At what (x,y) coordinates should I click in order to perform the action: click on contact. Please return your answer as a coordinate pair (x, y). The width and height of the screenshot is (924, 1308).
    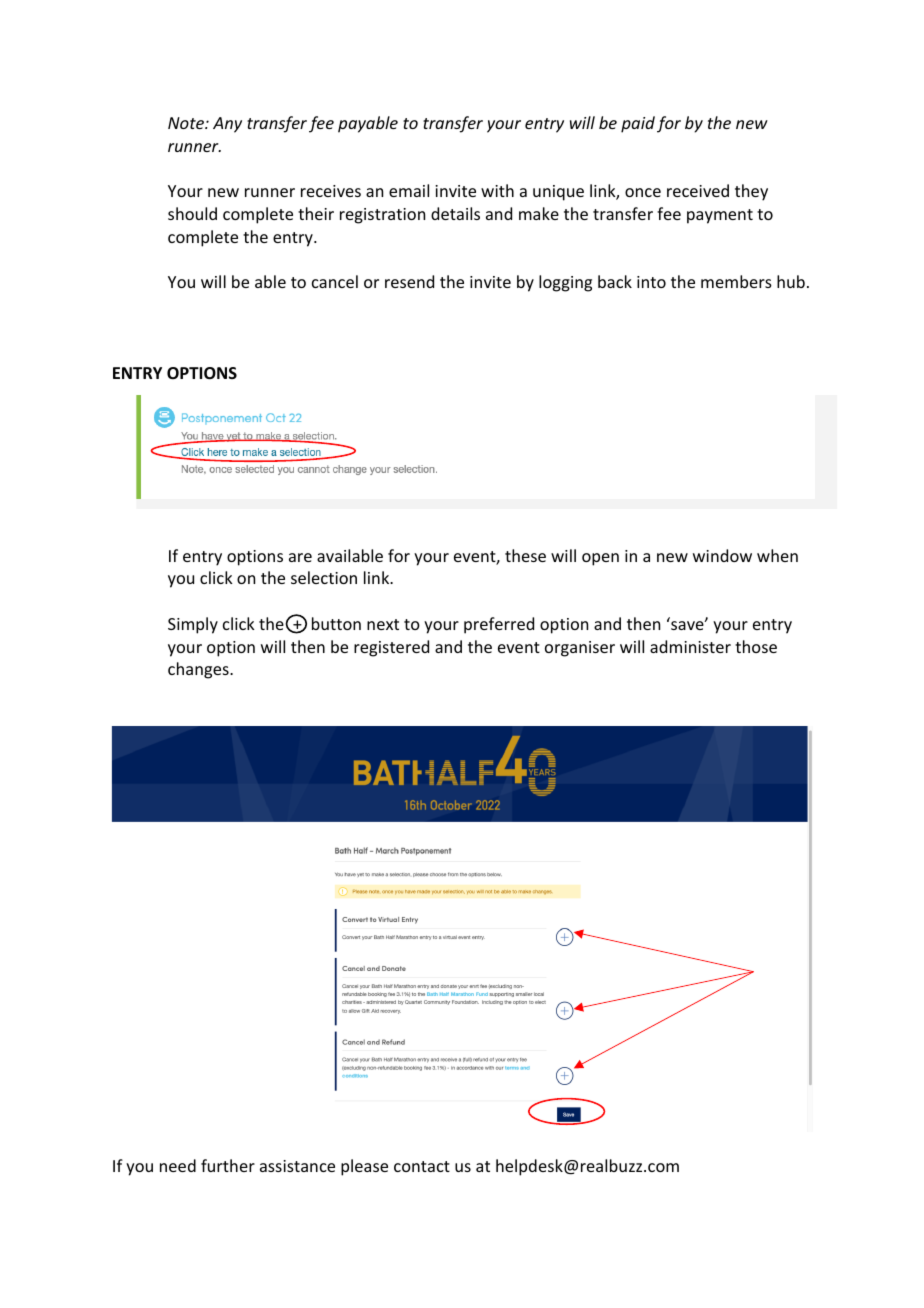
    Looking at the image, I should click on (422, 1166).
